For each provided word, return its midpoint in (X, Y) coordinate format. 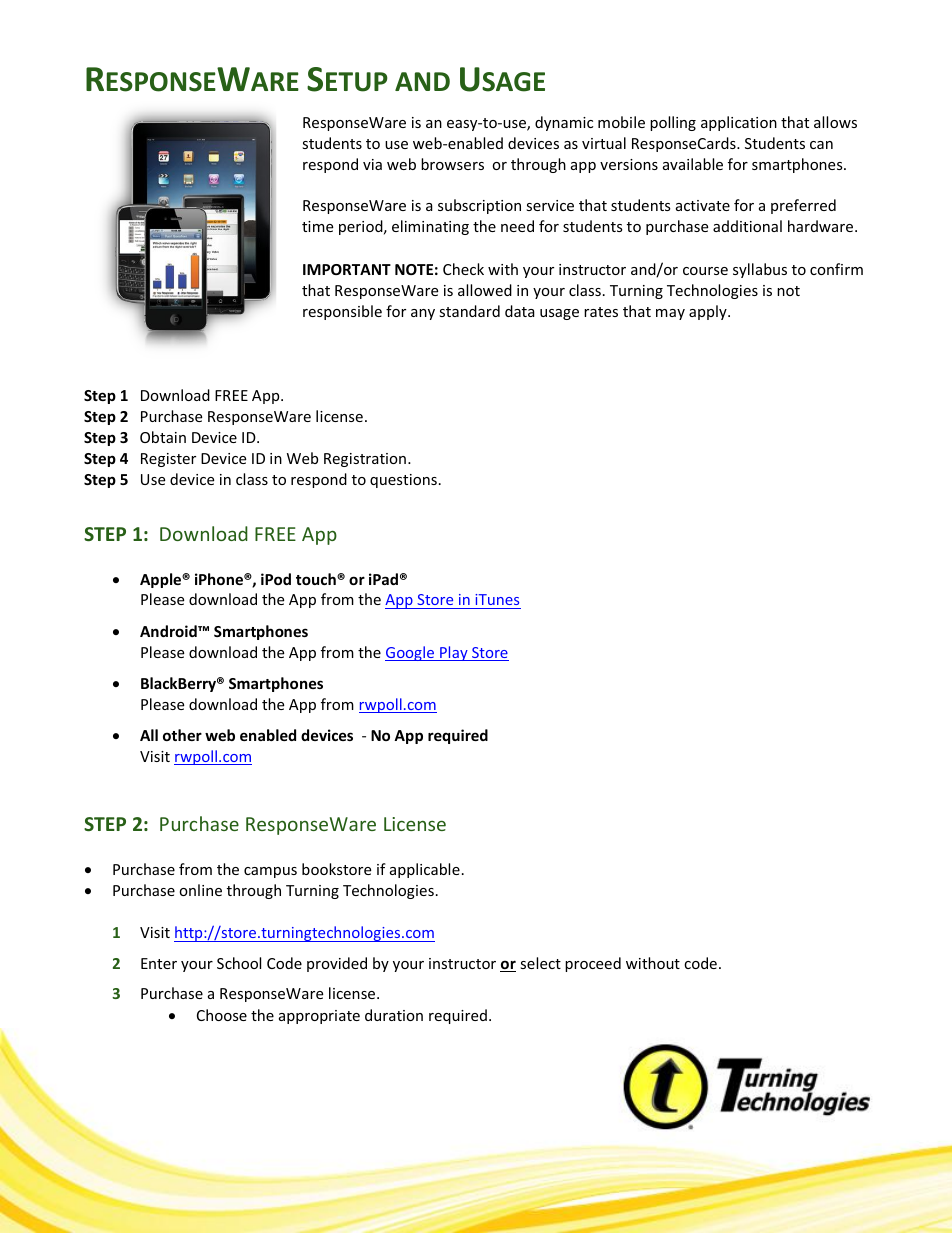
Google (411, 653)
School (239, 963)
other (182, 735)
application (739, 123)
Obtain (163, 437)
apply (709, 312)
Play (454, 653)
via (372, 164)
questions (403, 481)
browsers (452, 164)
